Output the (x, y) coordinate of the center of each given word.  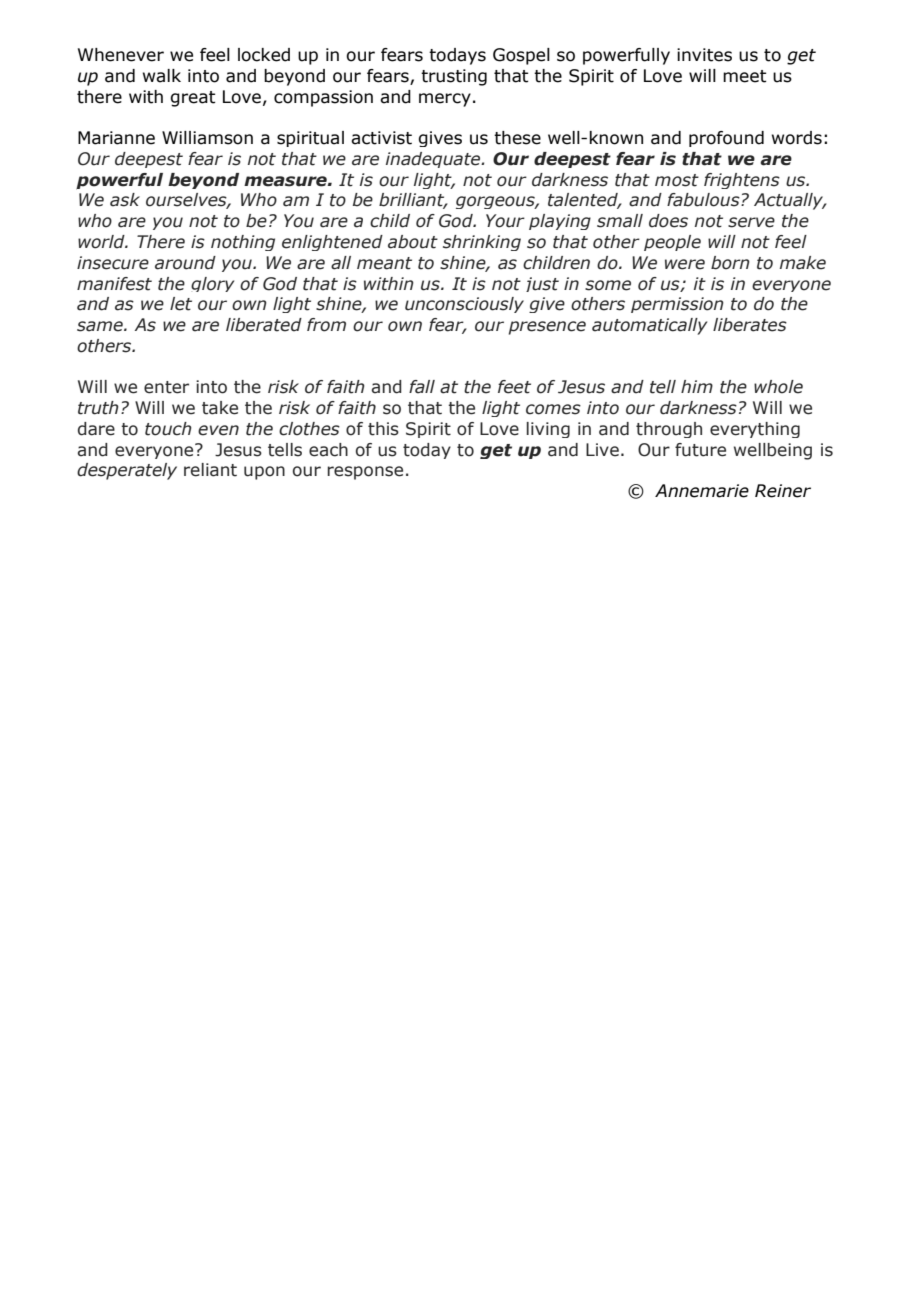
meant (384, 263)
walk (162, 76)
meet (745, 76)
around (185, 263)
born (730, 263)
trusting (454, 77)
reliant (210, 470)
